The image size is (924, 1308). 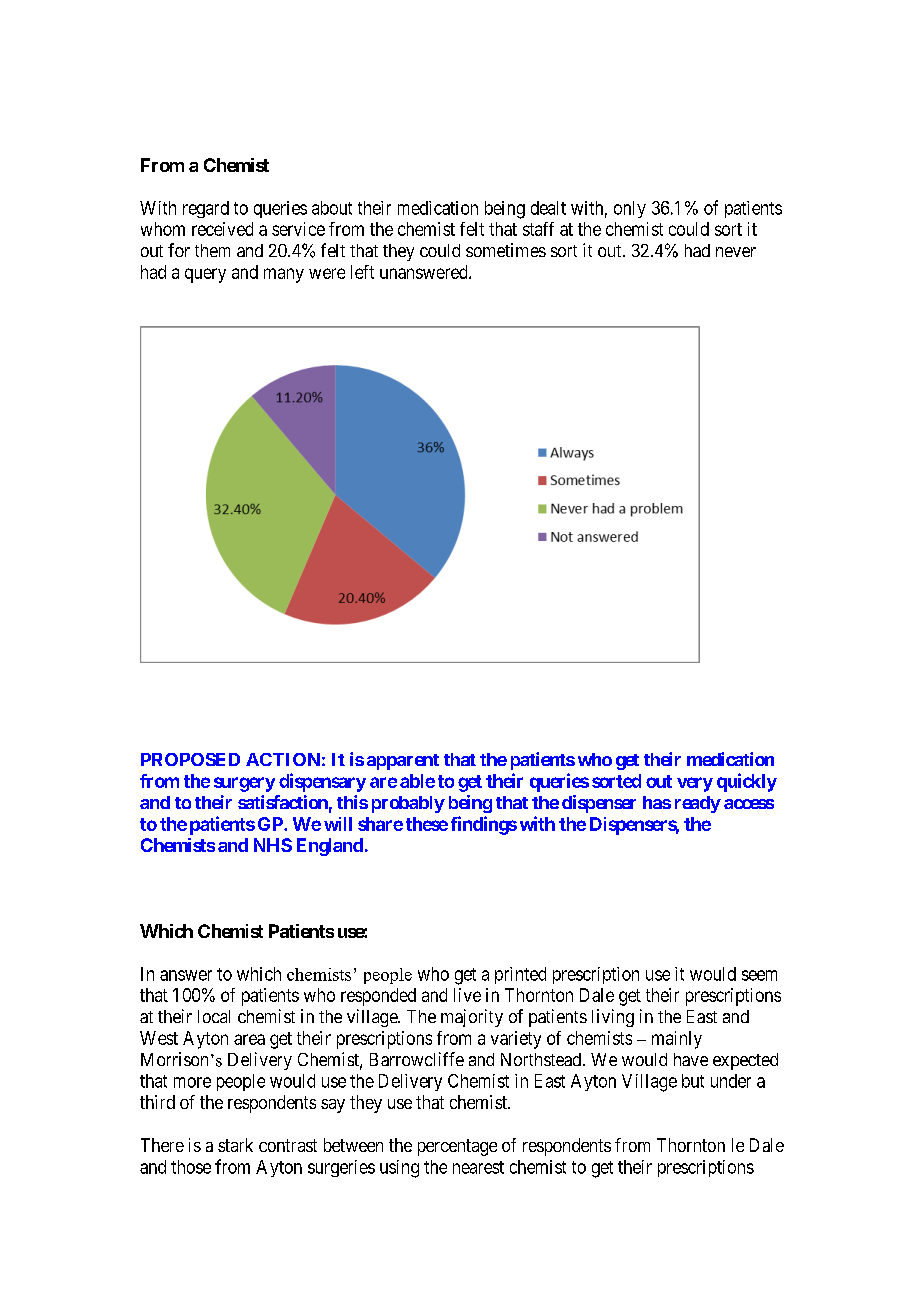 I want to click on sometimes, so click(x=506, y=250).
